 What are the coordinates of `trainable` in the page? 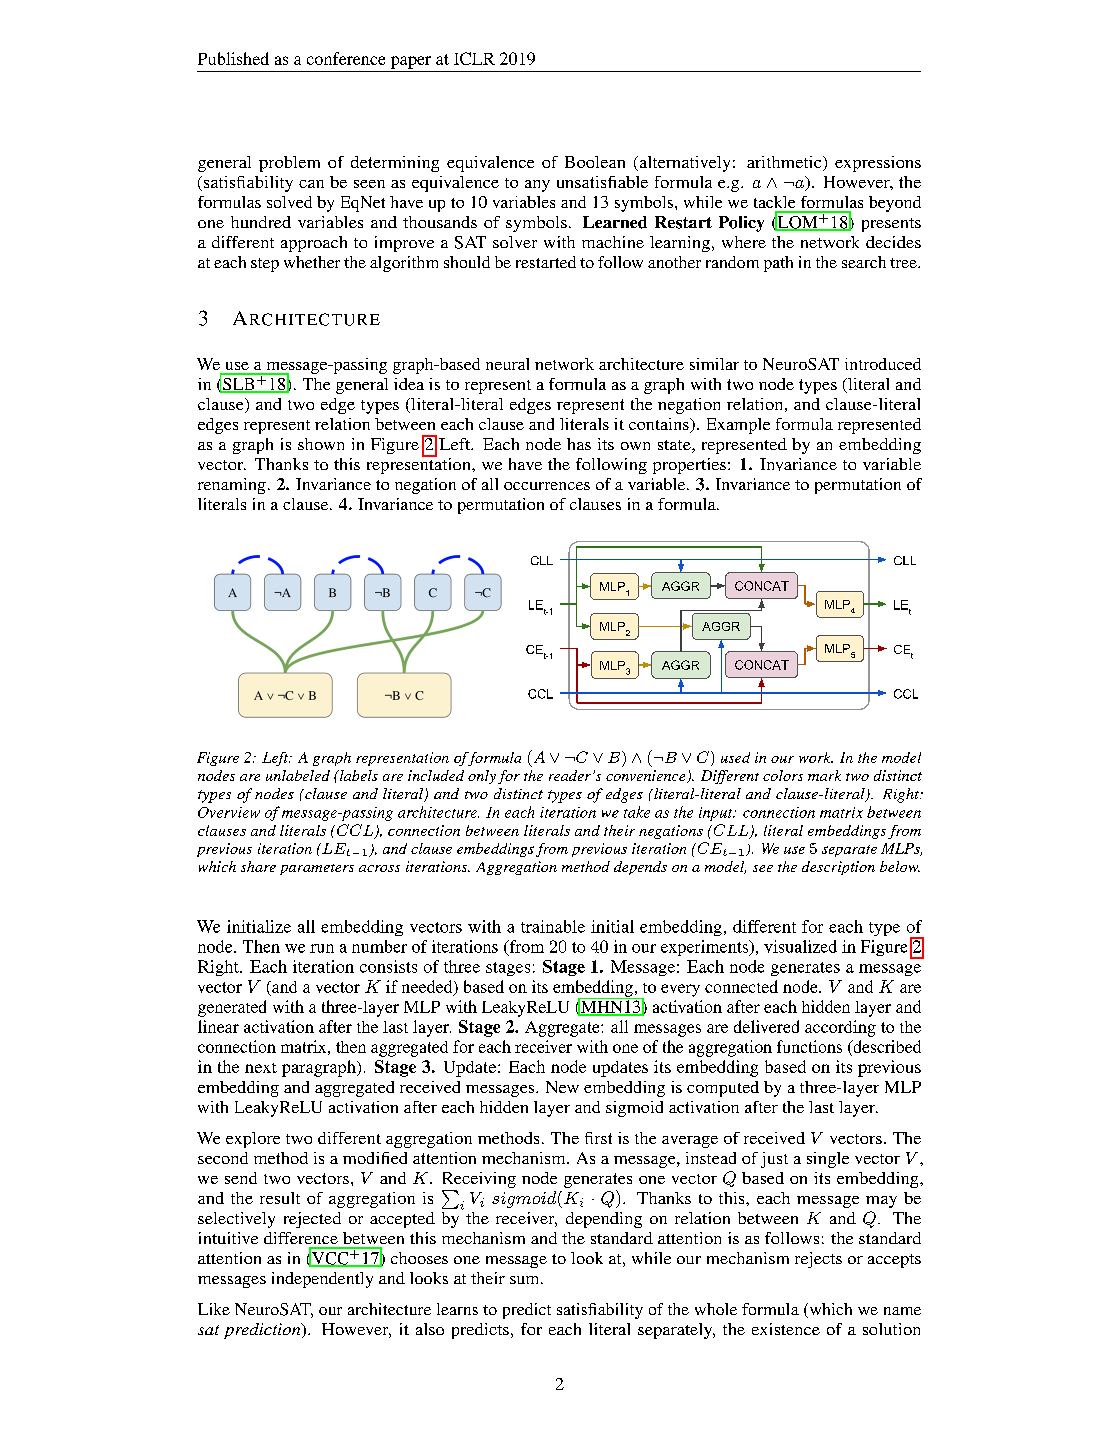 It's located at (553, 926).
